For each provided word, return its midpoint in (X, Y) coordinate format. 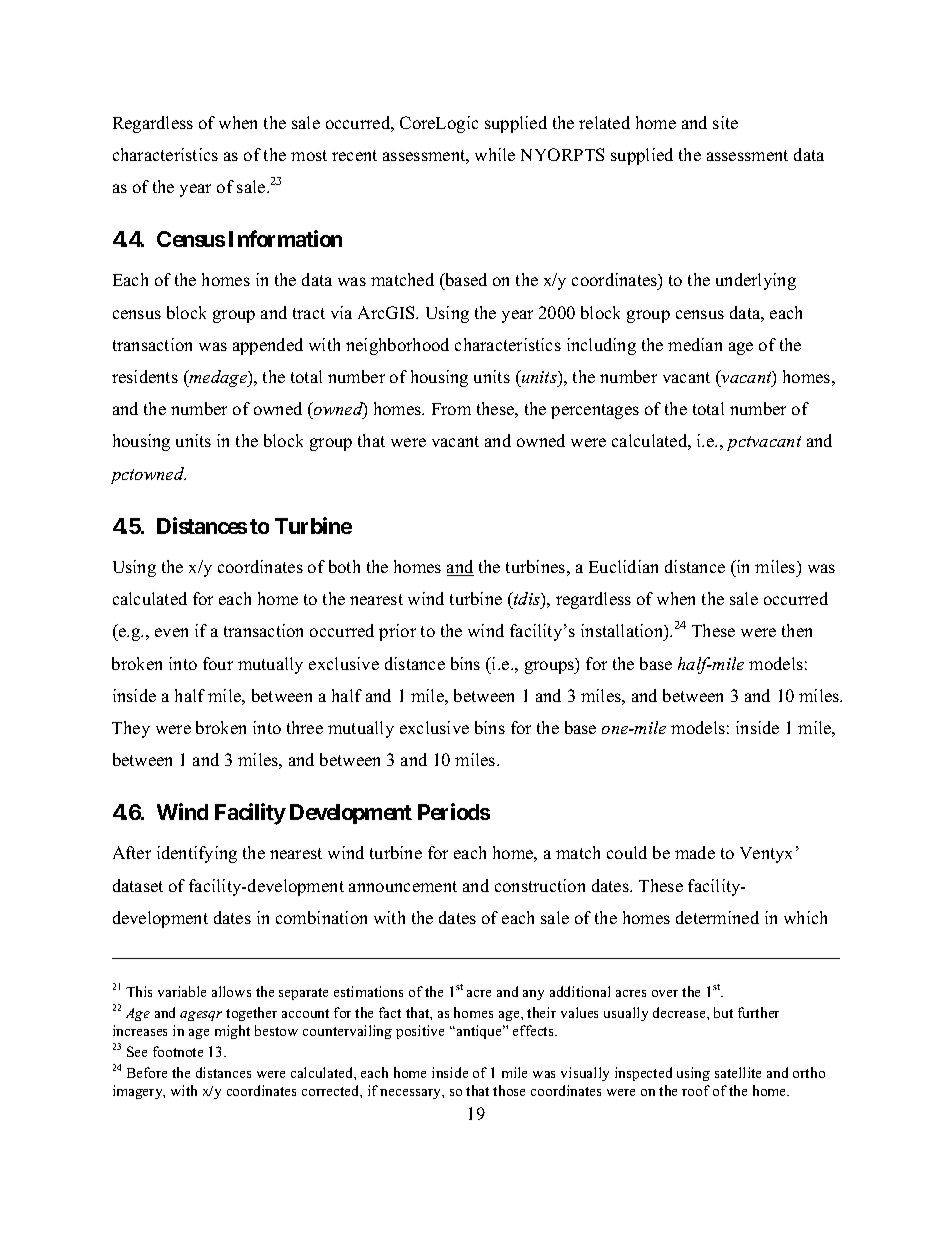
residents (145, 376)
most (309, 155)
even (171, 632)
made (695, 852)
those (509, 1090)
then (797, 630)
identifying (197, 854)
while (495, 154)
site (725, 122)
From (451, 409)
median (695, 344)
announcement (403, 886)
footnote (178, 1051)
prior (397, 632)
